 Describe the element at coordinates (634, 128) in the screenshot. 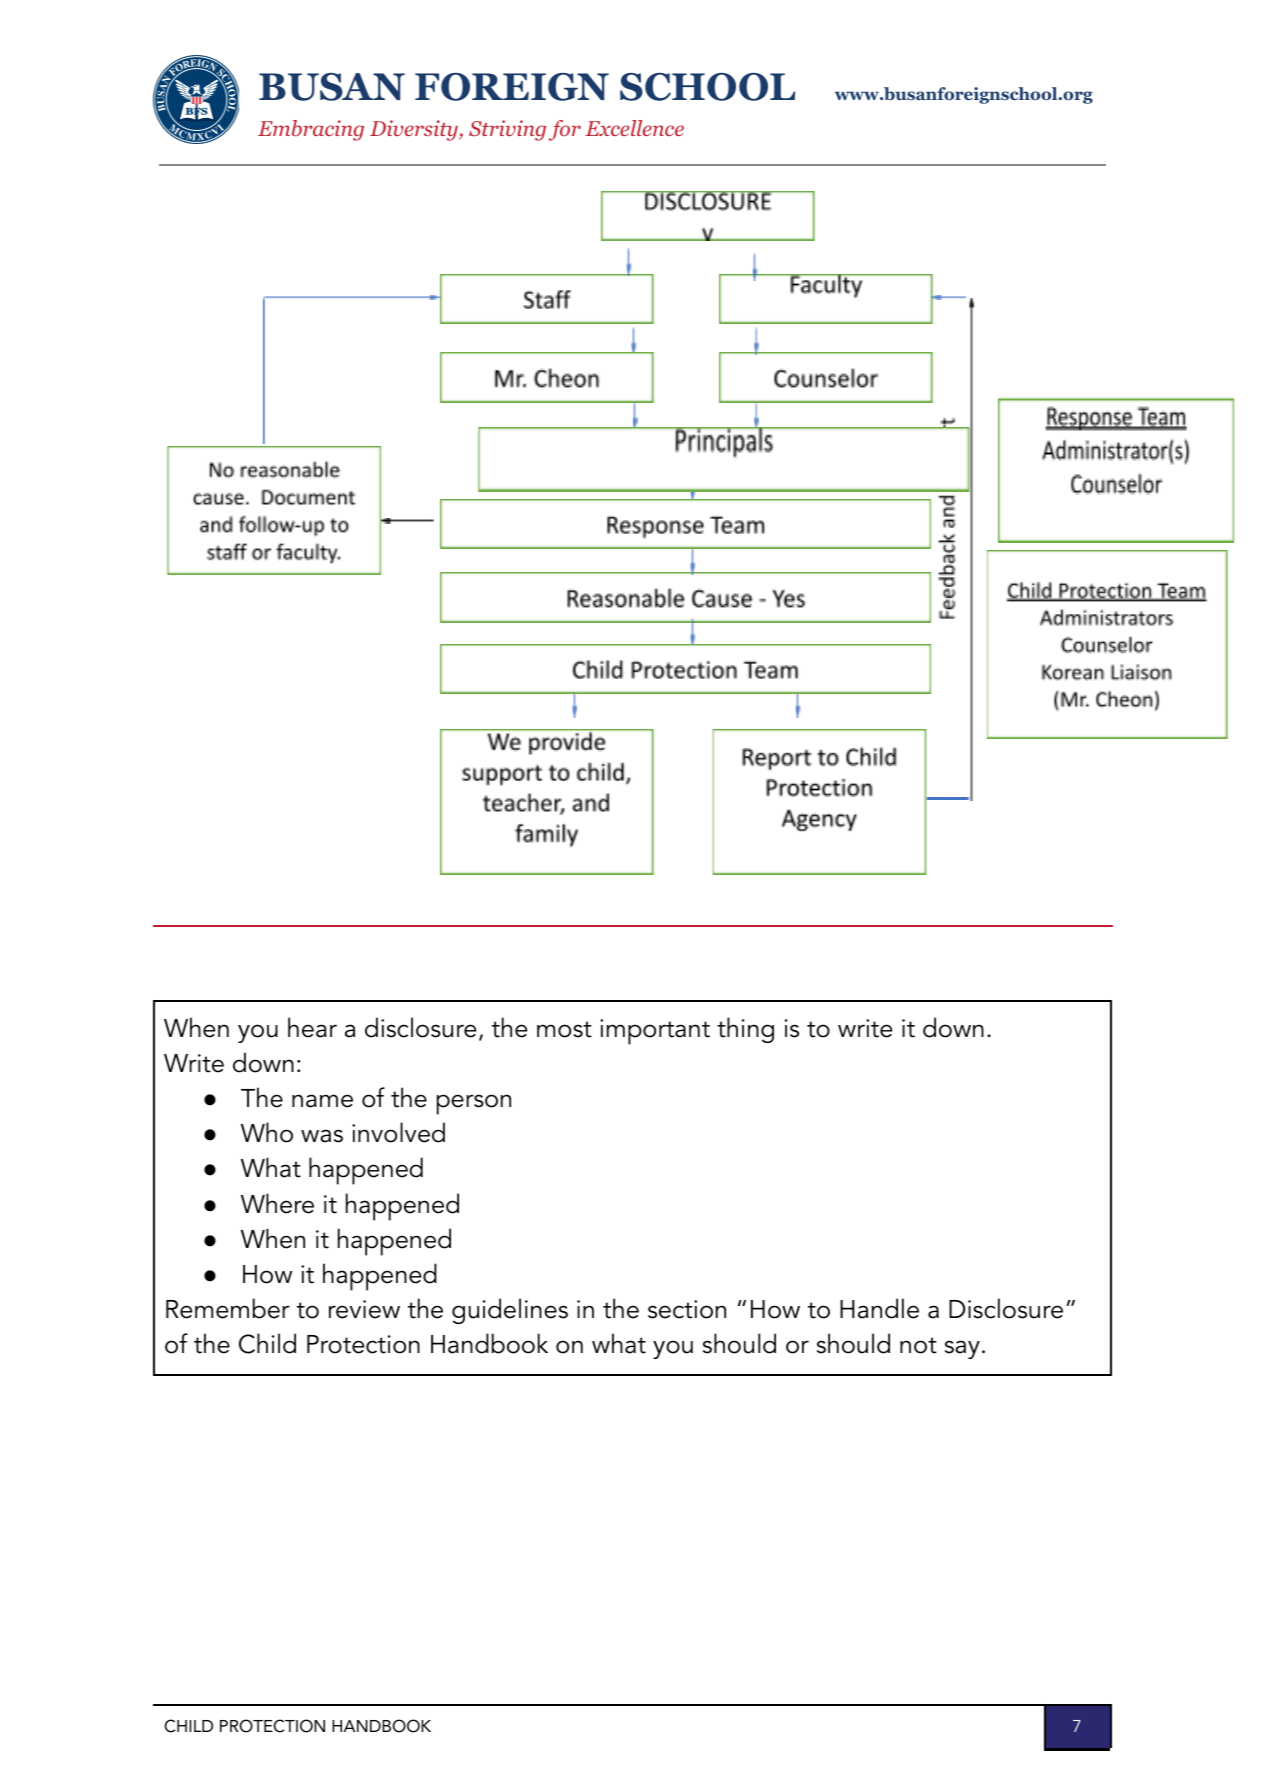

I see `Excellence` at that location.
